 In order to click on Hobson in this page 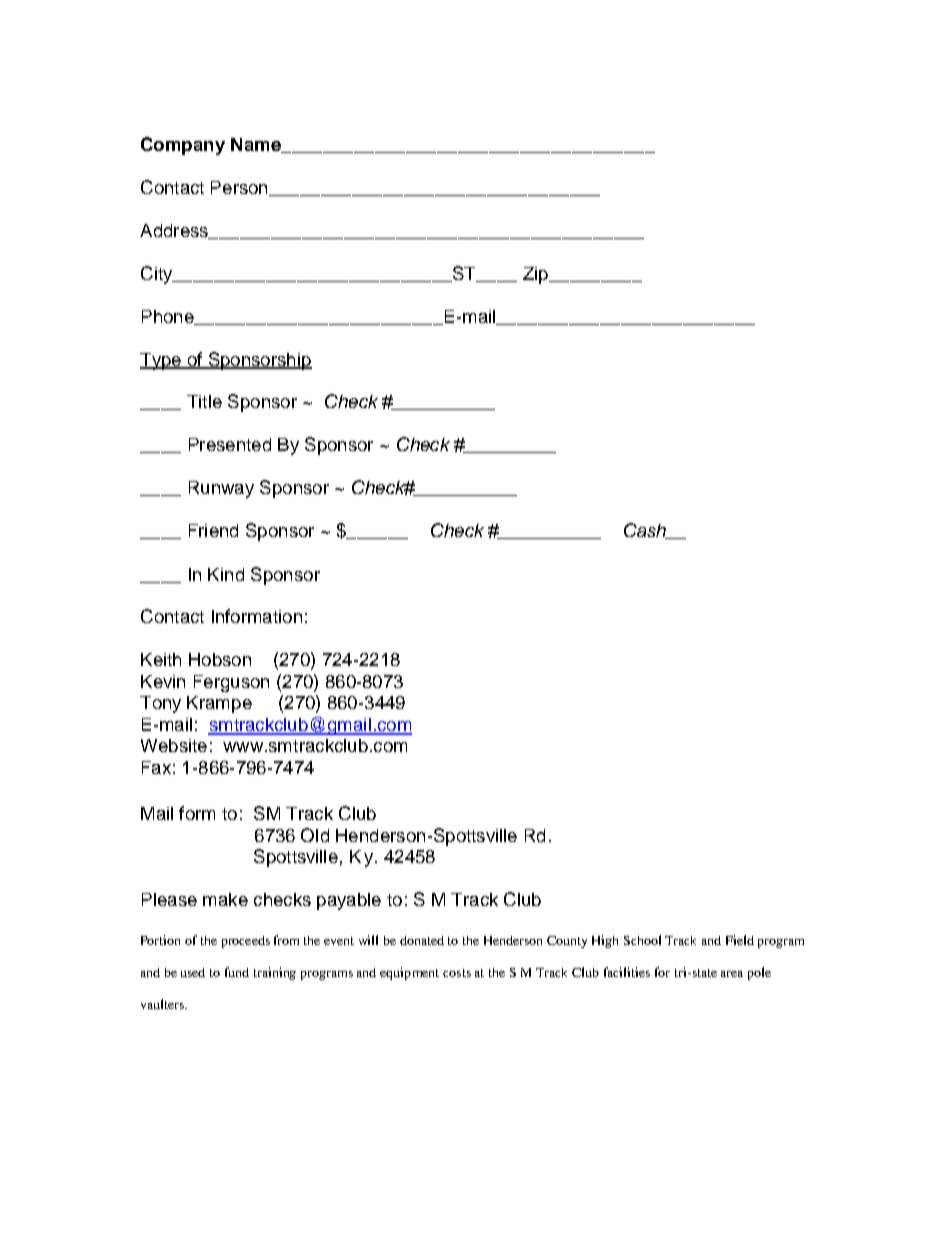, I will do `click(220, 659)`.
